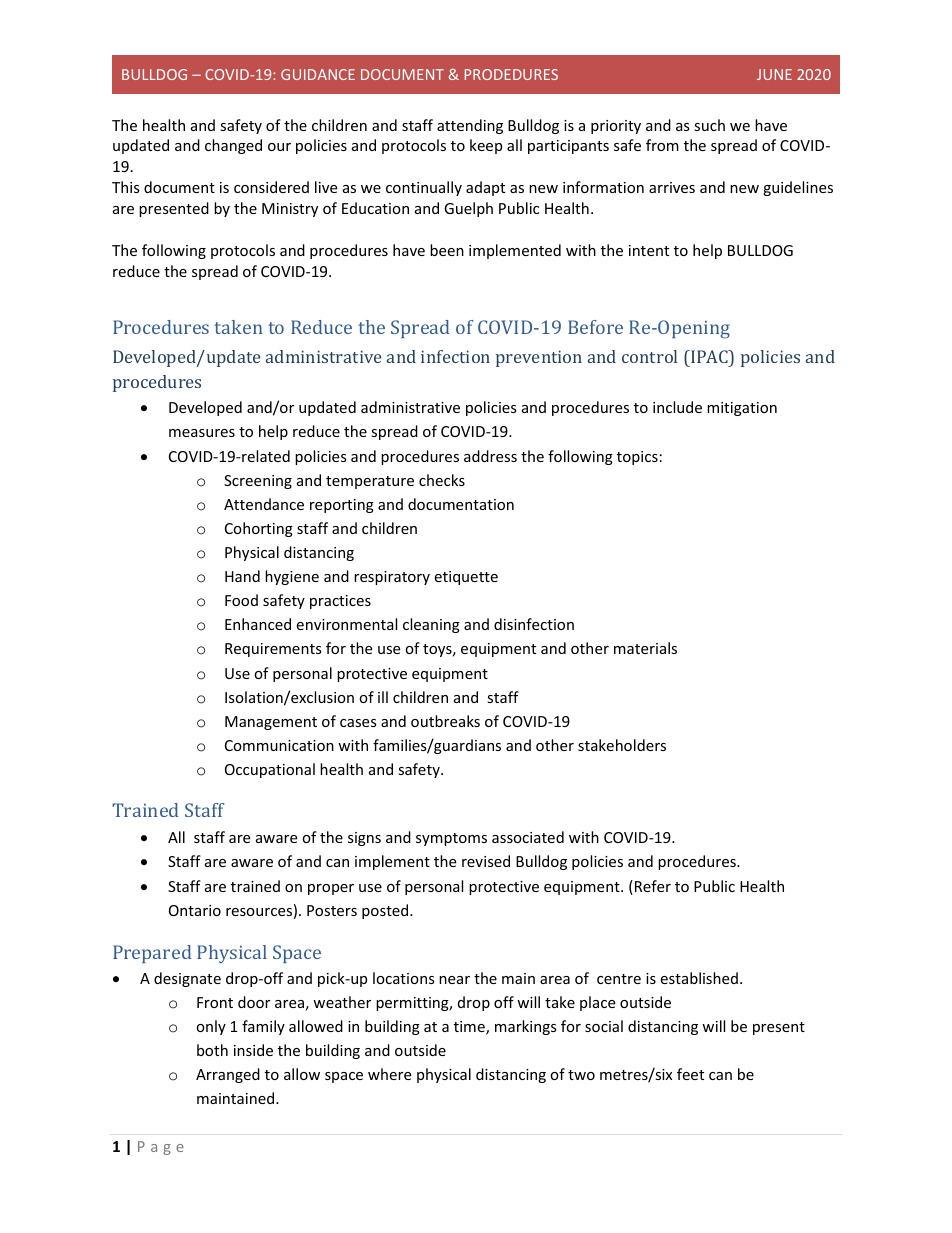 The height and width of the screenshot is (1233, 952). I want to click on Occupational, so click(270, 770).
